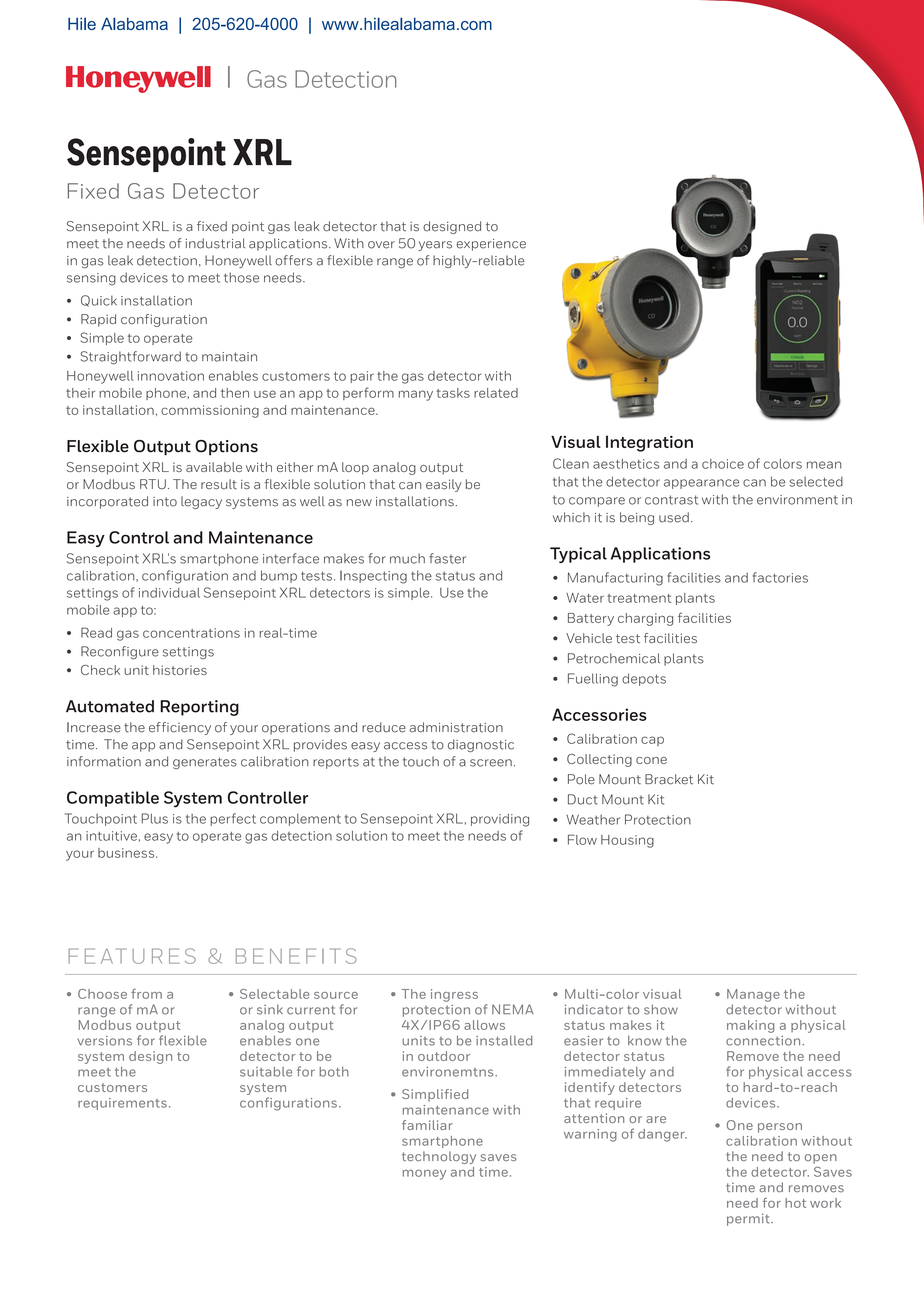 The image size is (924, 1308). I want to click on industrial, so click(215, 243).
